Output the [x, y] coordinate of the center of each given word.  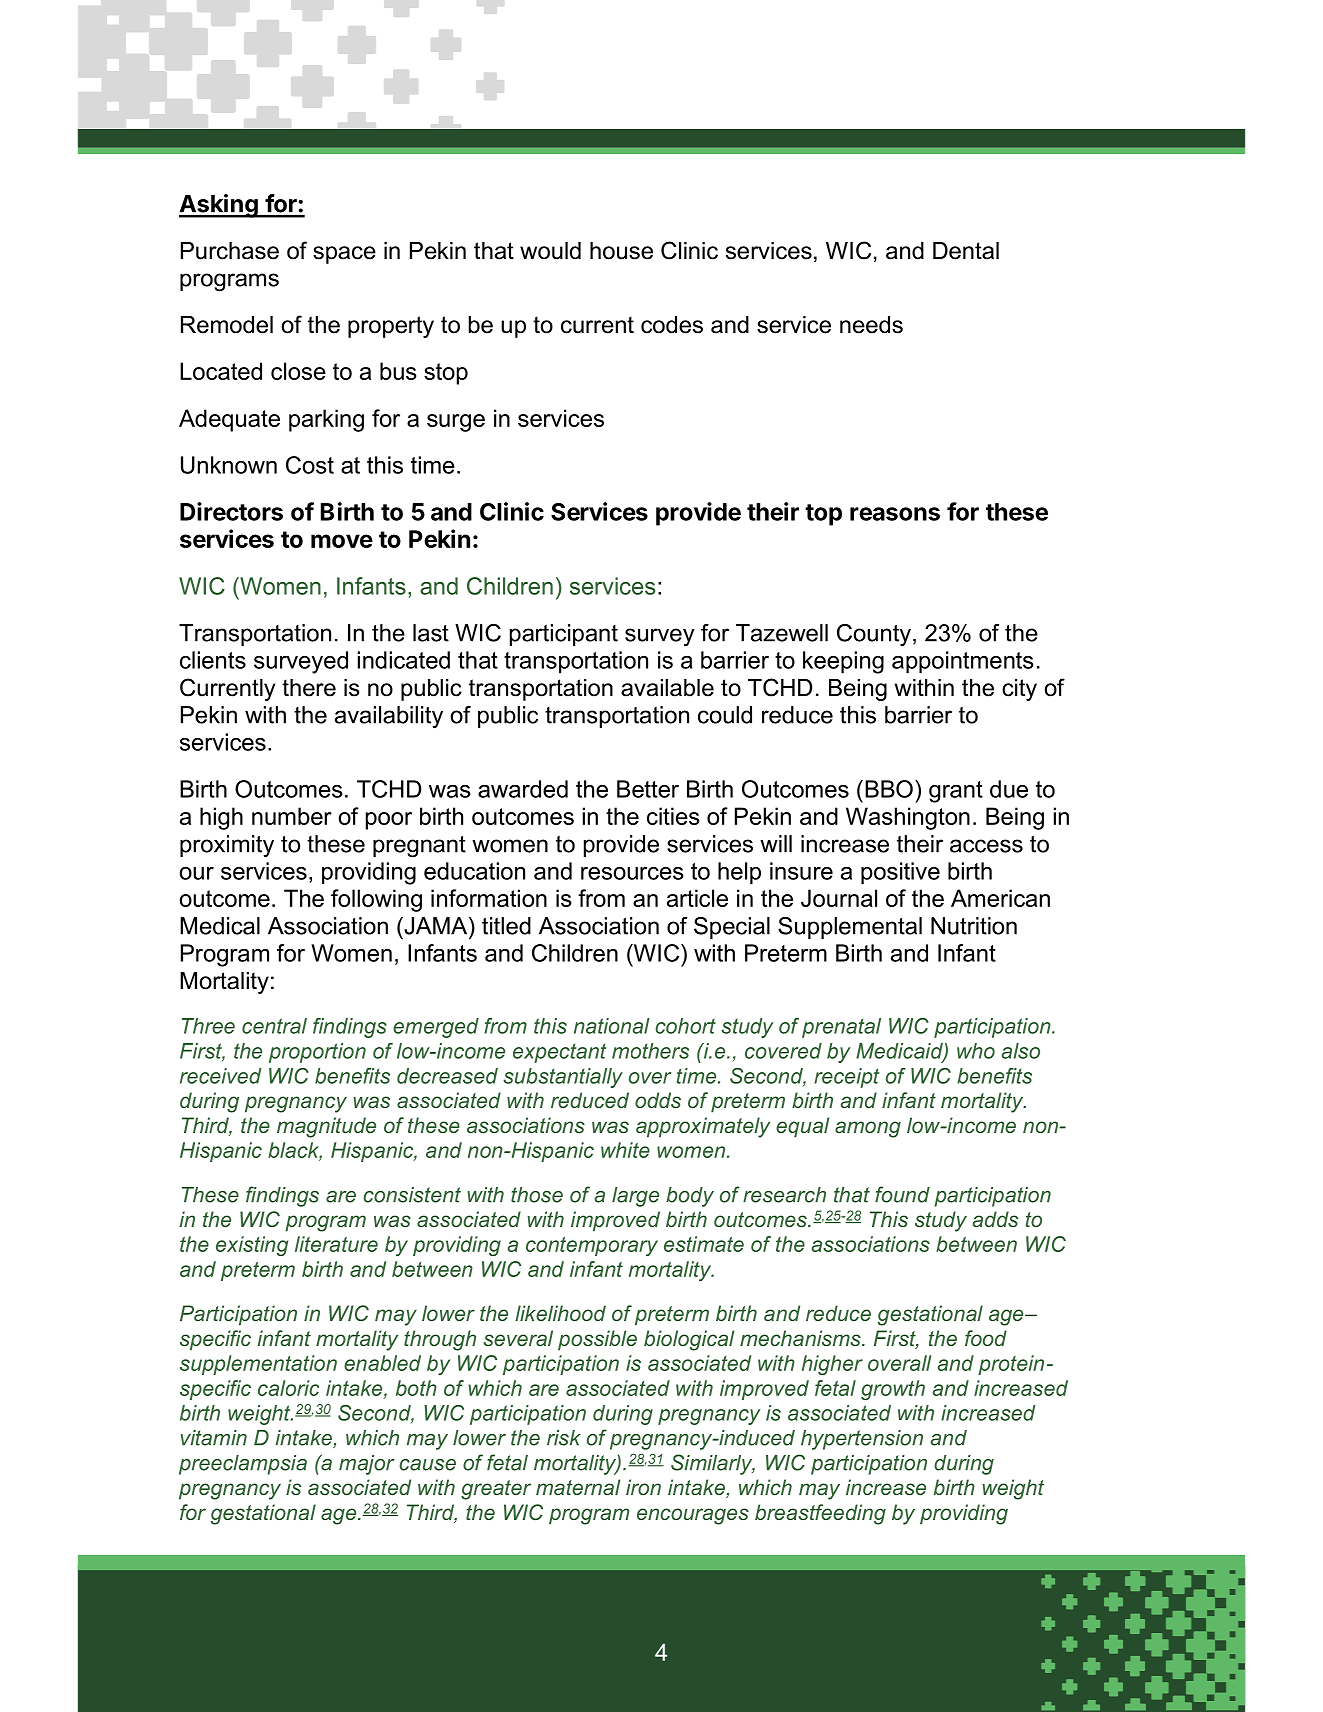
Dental [966, 251]
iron [643, 1487]
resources [632, 873]
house [621, 251]
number [292, 816]
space [344, 255]
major [367, 1465]
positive [900, 873]
